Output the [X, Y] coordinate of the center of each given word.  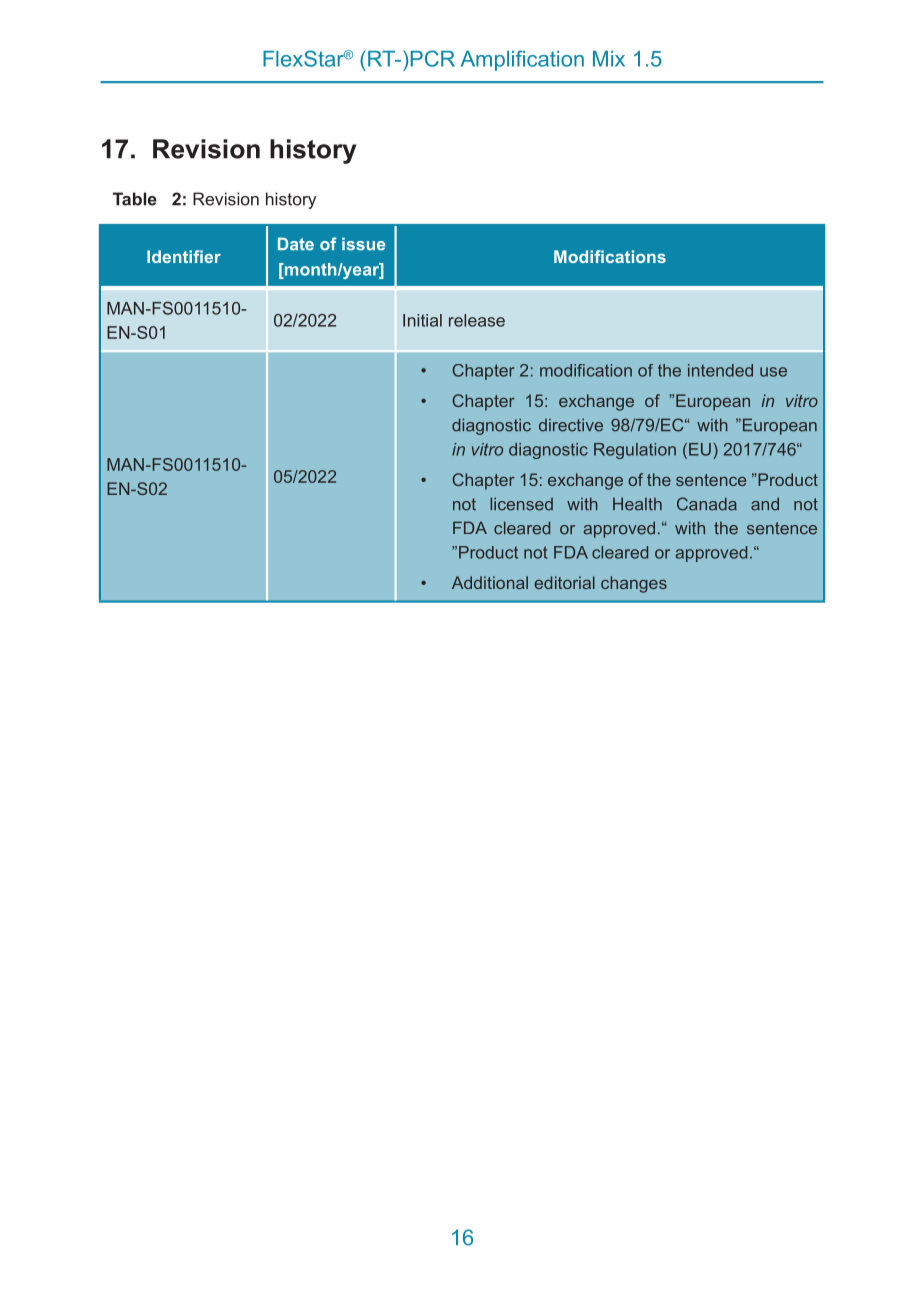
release [477, 320]
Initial [422, 320]
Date [296, 244]
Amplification [522, 60]
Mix [609, 59]
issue [363, 244]
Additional [490, 582]
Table [135, 199]
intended [720, 370]
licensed [521, 504]
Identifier [184, 256]
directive [571, 425]
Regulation [635, 451]
